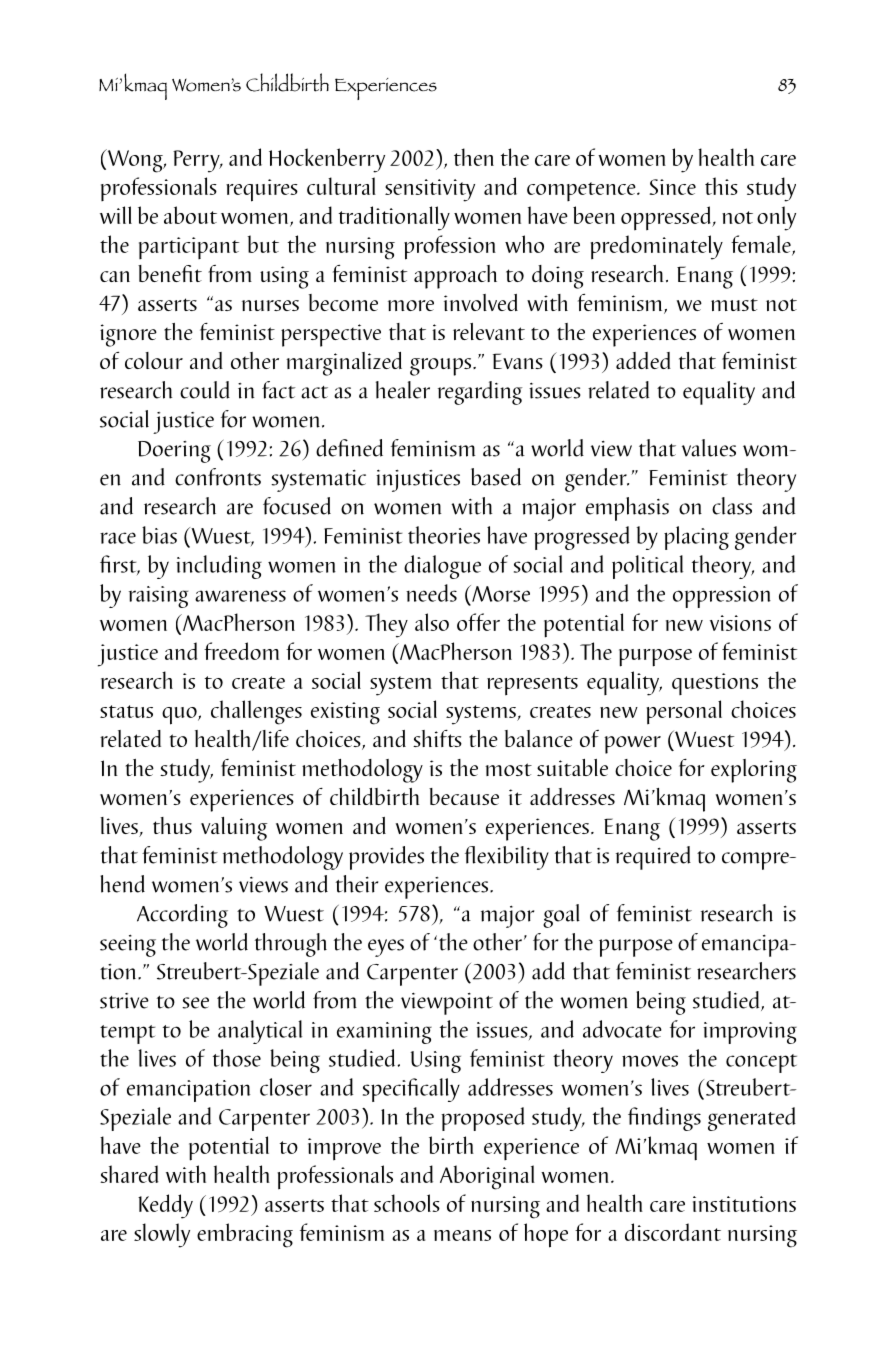 This page has height=1345, width=896. What do you see at coordinates (430, 190) in the page?
I see `sensitivity` at bounding box center [430, 190].
